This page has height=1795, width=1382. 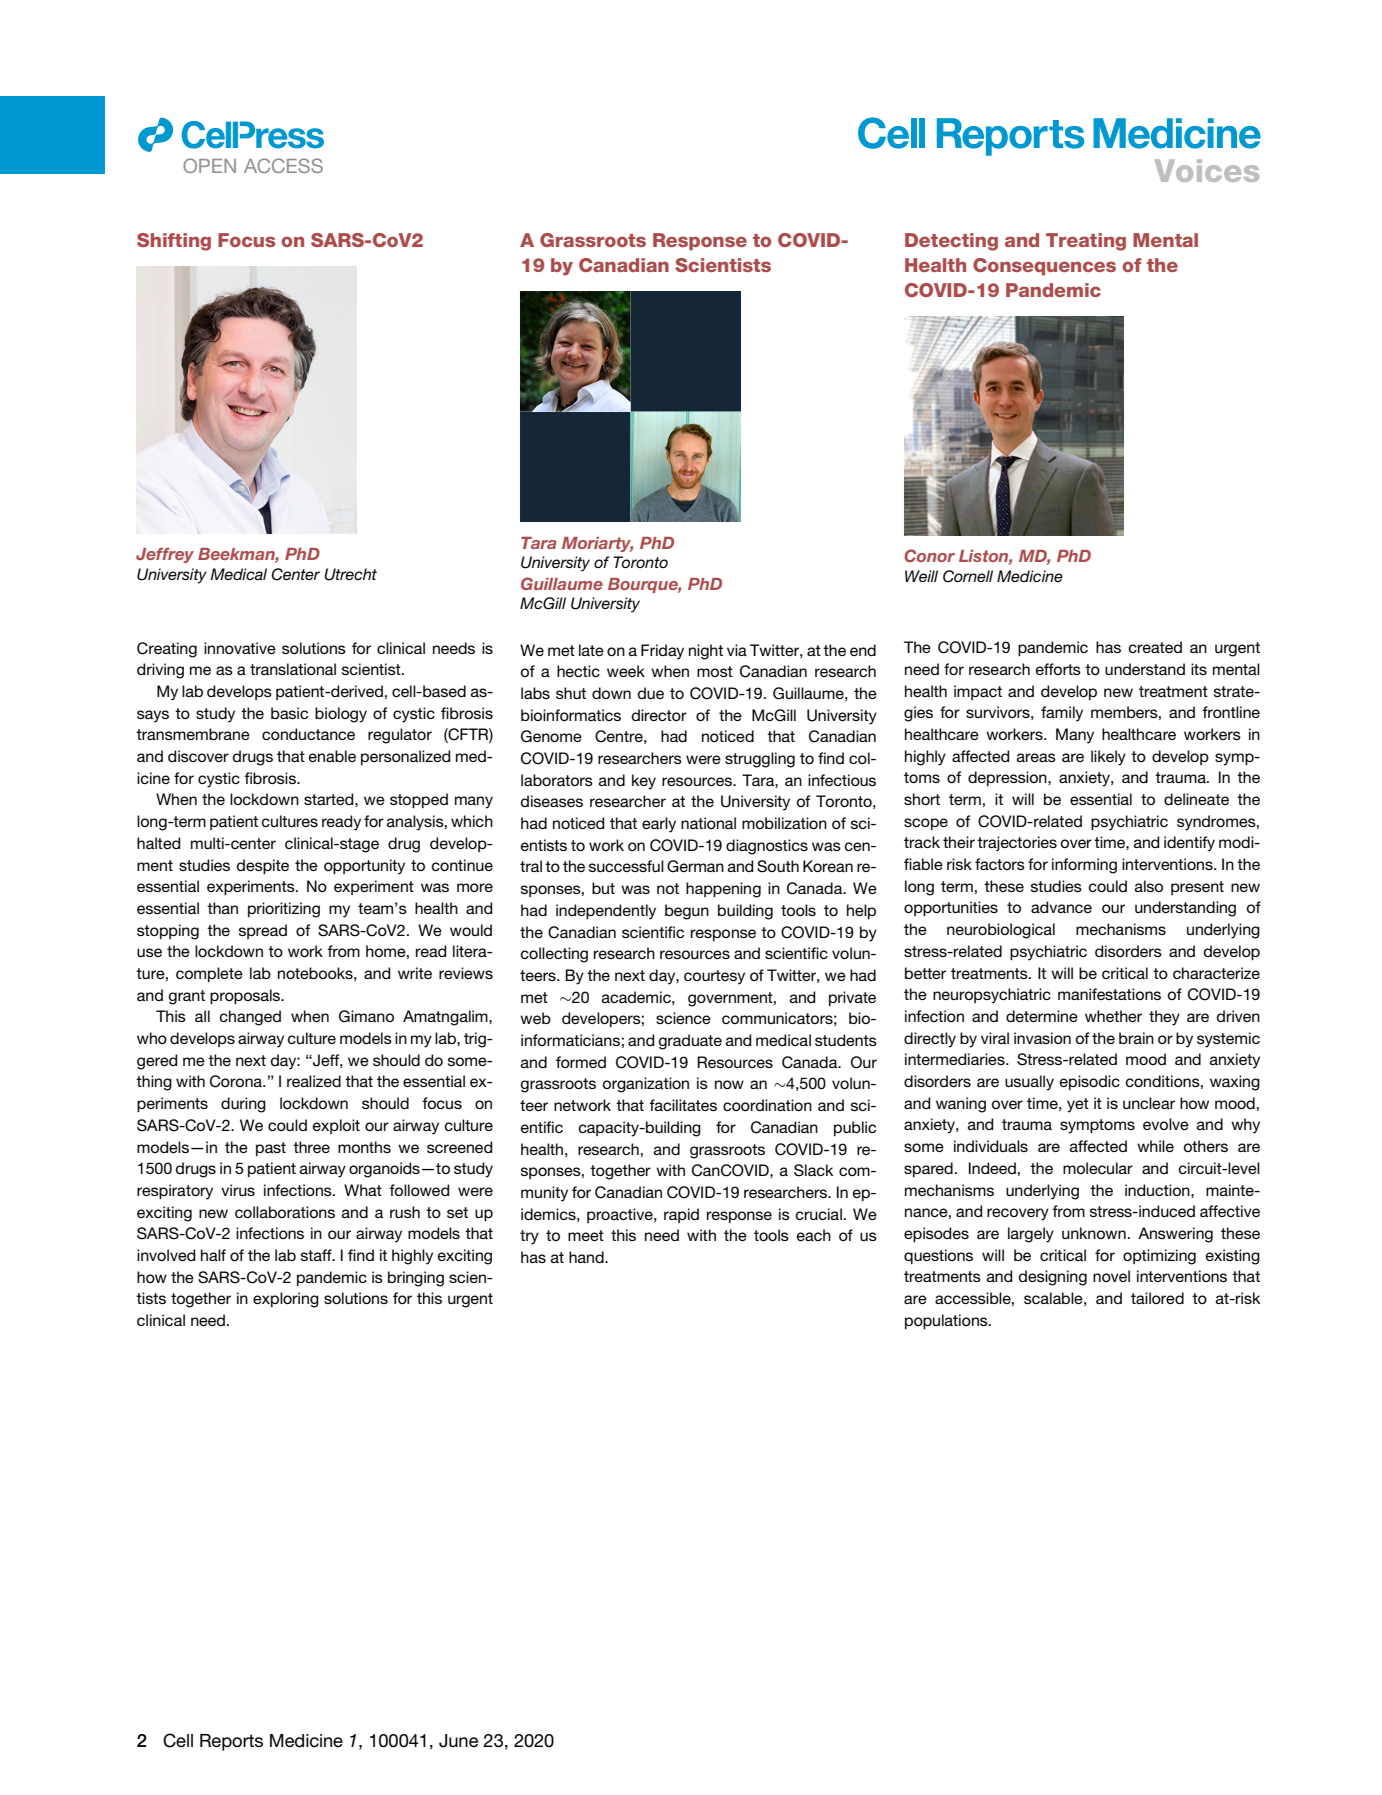 What do you see at coordinates (951, 242) in the page?
I see `Detecting` at bounding box center [951, 242].
